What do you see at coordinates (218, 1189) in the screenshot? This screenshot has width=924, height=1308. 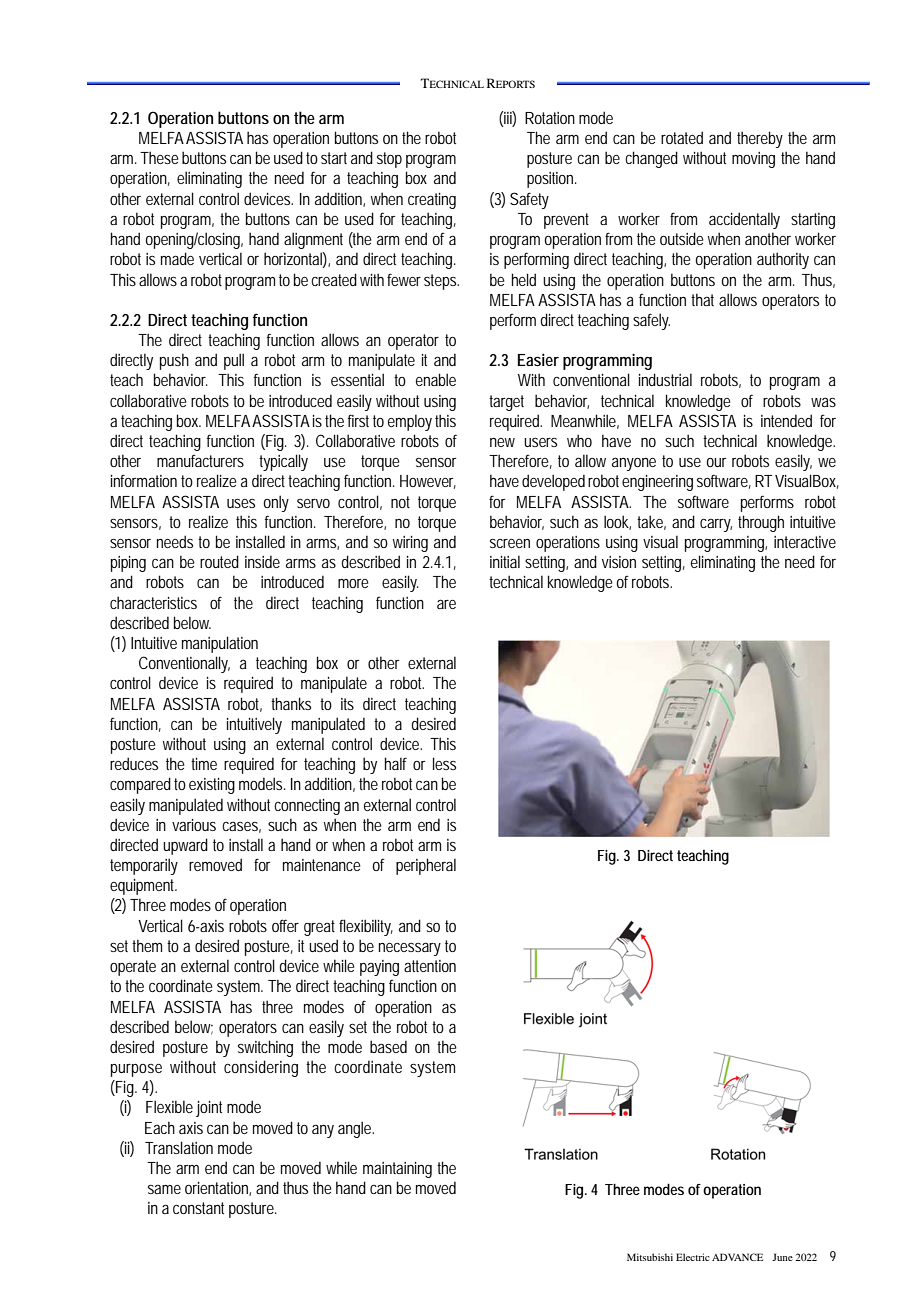 I see `orientation` at bounding box center [218, 1189].
